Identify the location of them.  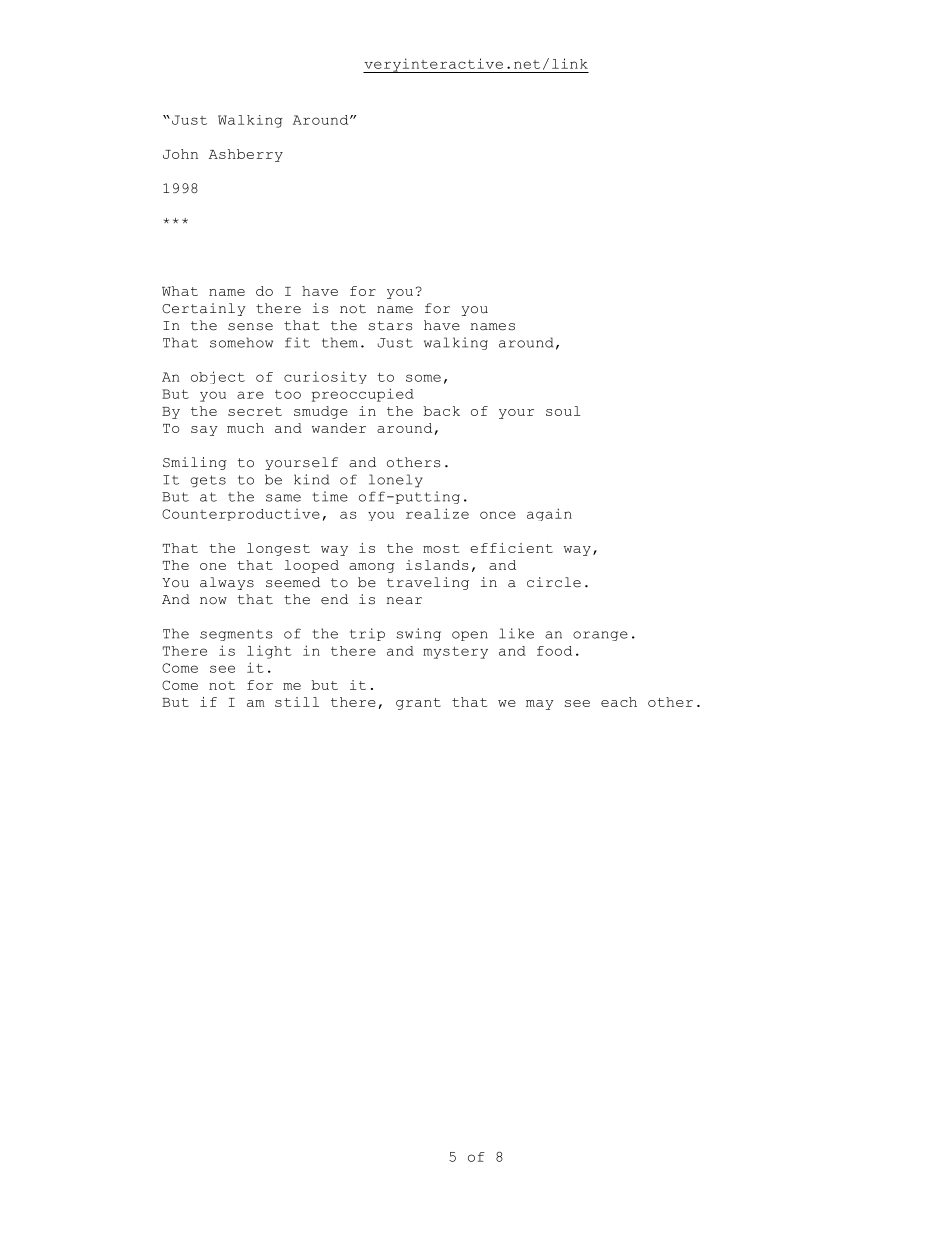
(340, 342).
